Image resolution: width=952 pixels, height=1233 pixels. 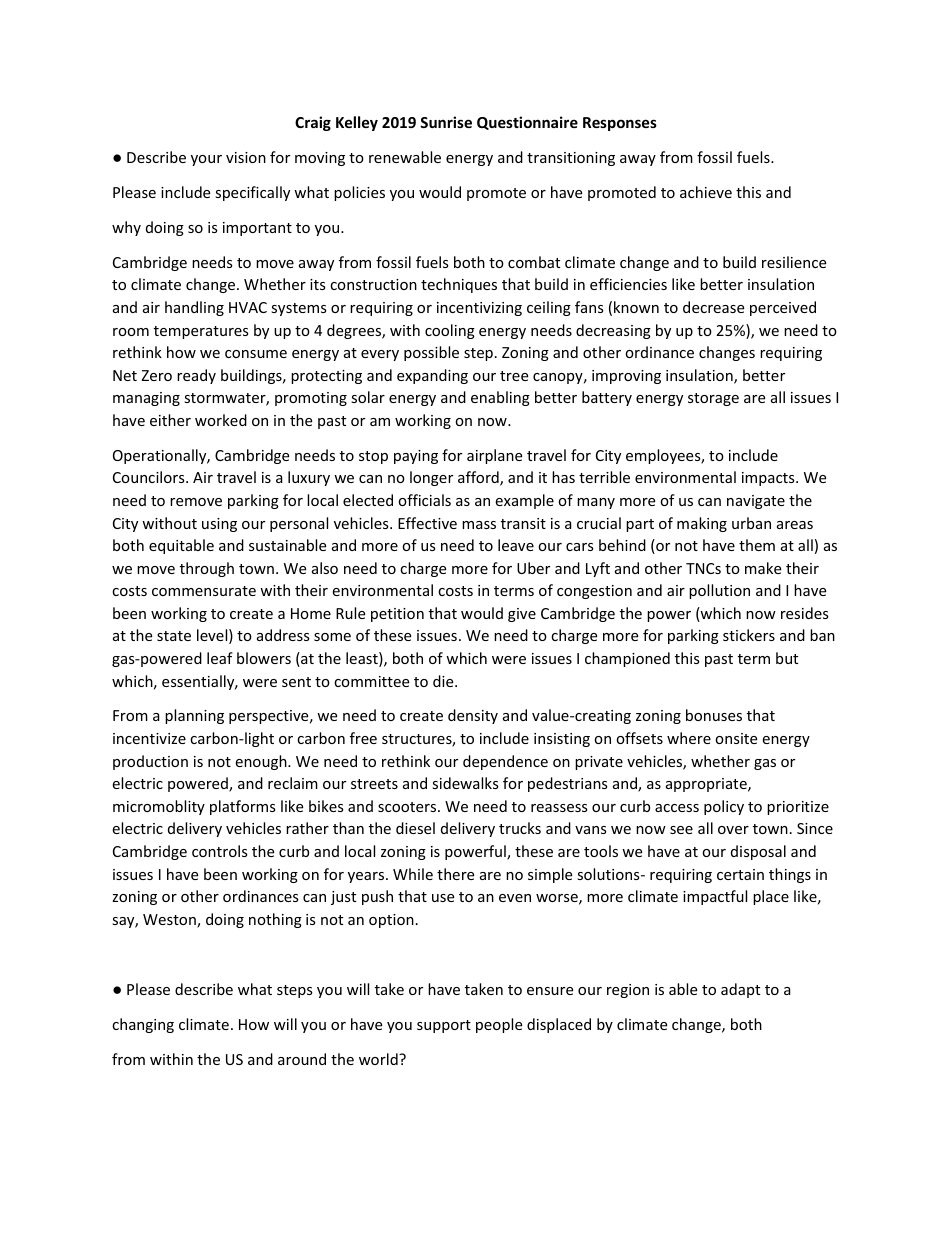 What do you see at coordinates (522, 615) in the image?
I see `give` at bounding box center [522, 615].
